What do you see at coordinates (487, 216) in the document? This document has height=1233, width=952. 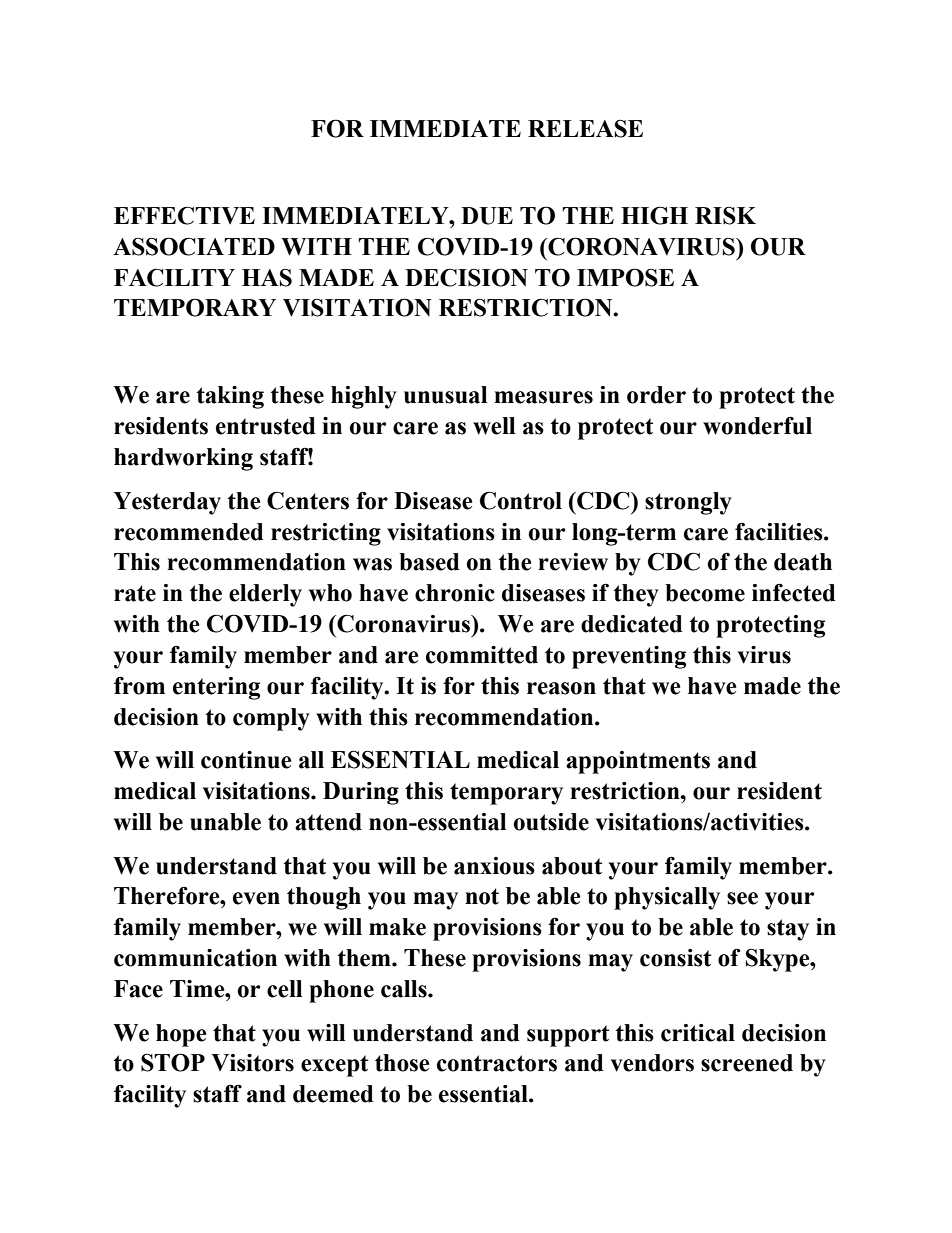 I see `DUE` at bounding box center [487, 216].
